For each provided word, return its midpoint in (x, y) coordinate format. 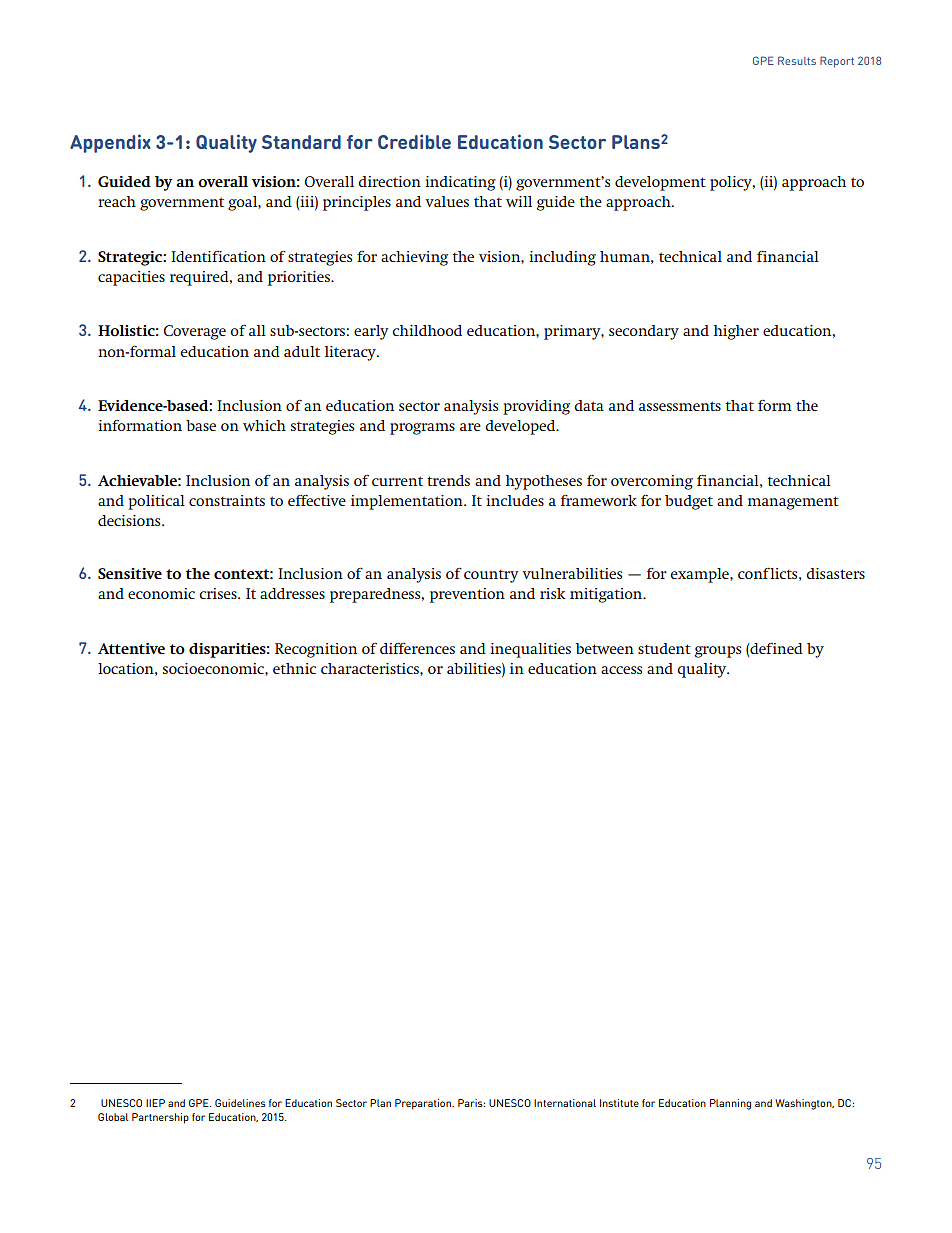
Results (797, 60)
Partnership (160, 1118)
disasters (835, 573)
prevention (467, 595)
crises (219, 593)
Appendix (110, 143)
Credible (414, 141)
